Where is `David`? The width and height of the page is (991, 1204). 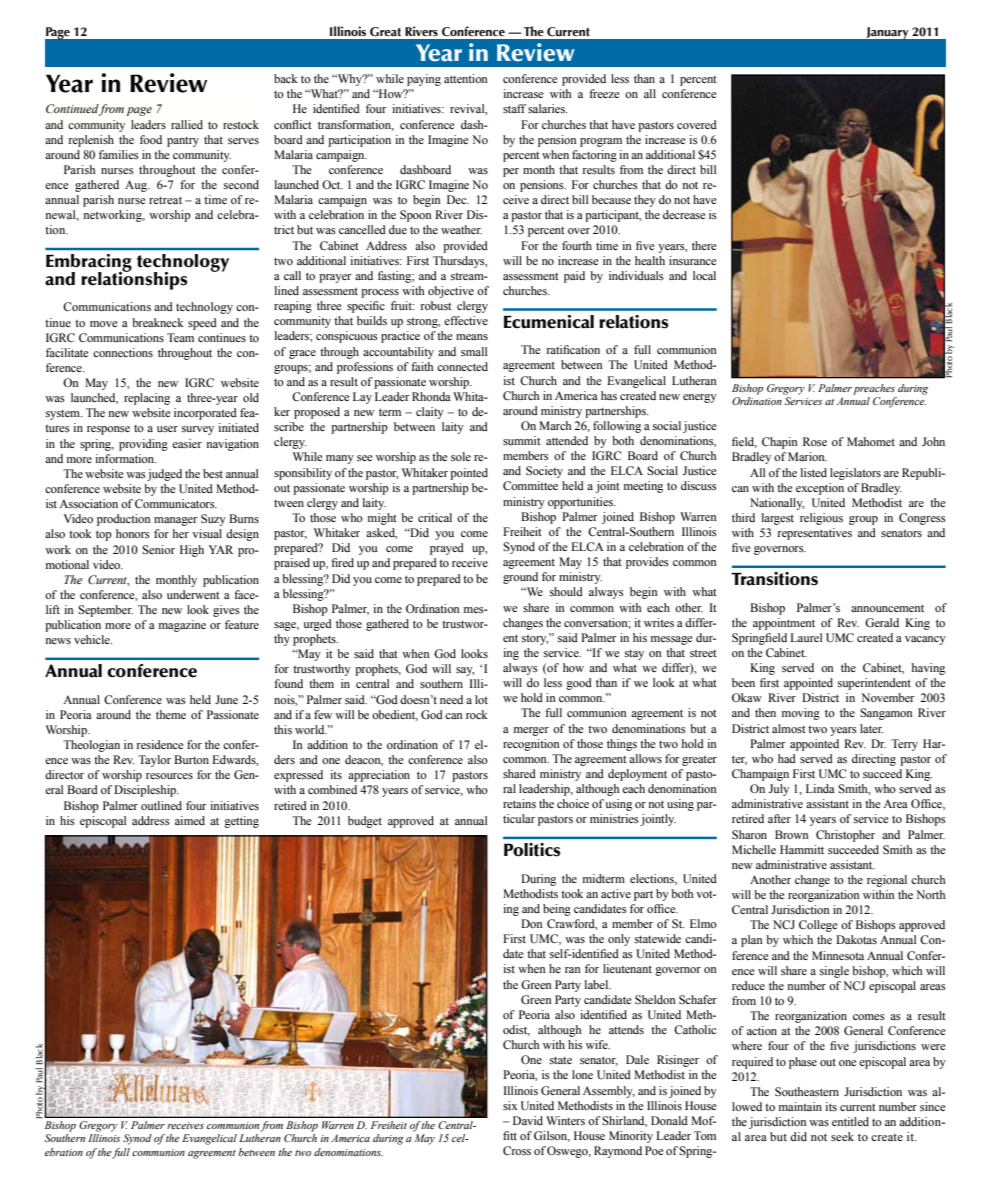
David is located at coordinates (528, 1120).
